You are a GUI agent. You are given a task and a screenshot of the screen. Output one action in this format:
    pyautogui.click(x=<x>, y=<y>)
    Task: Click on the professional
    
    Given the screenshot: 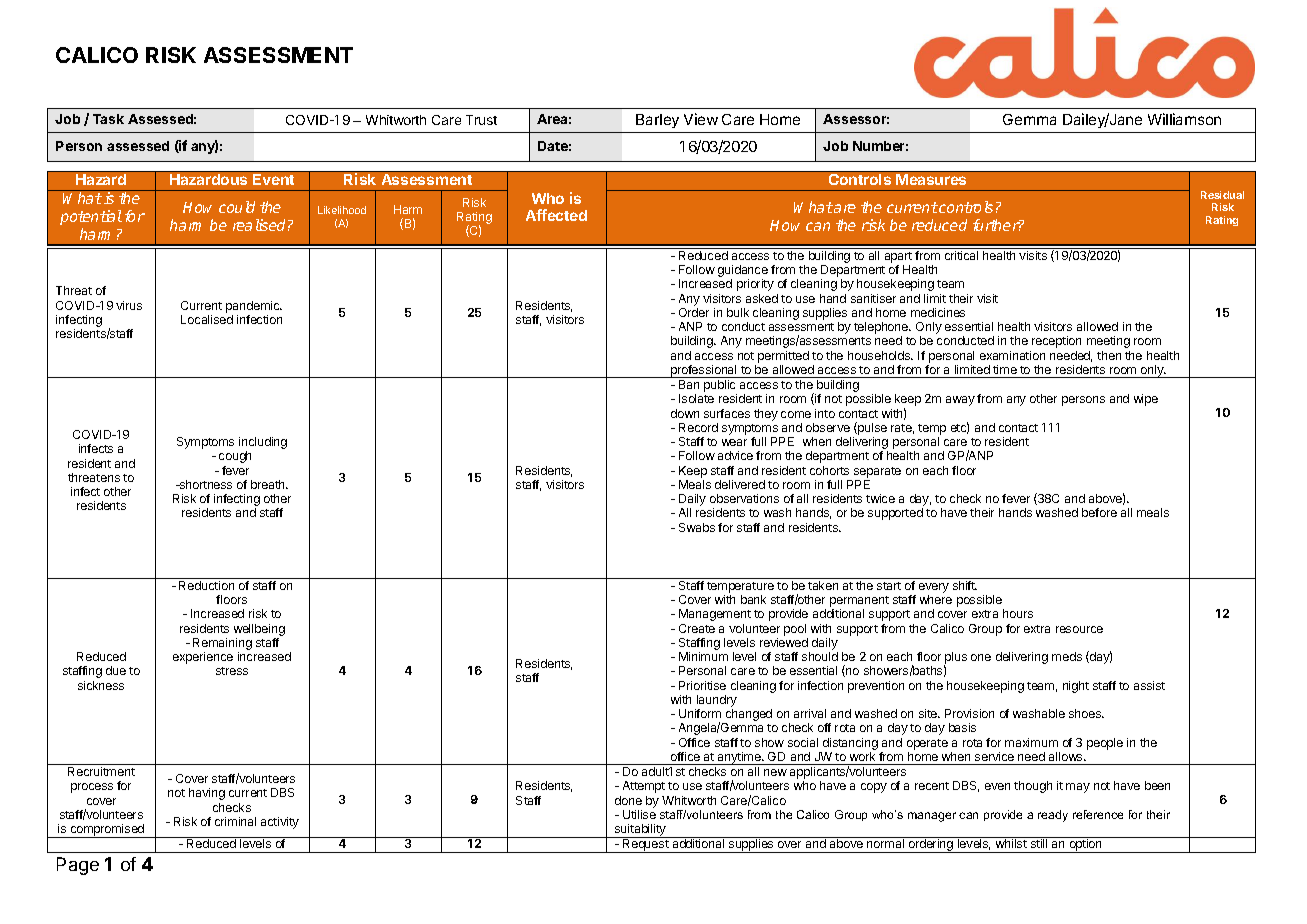 What is the action you would take?
    pyautogui.click(x=704, y=371)
